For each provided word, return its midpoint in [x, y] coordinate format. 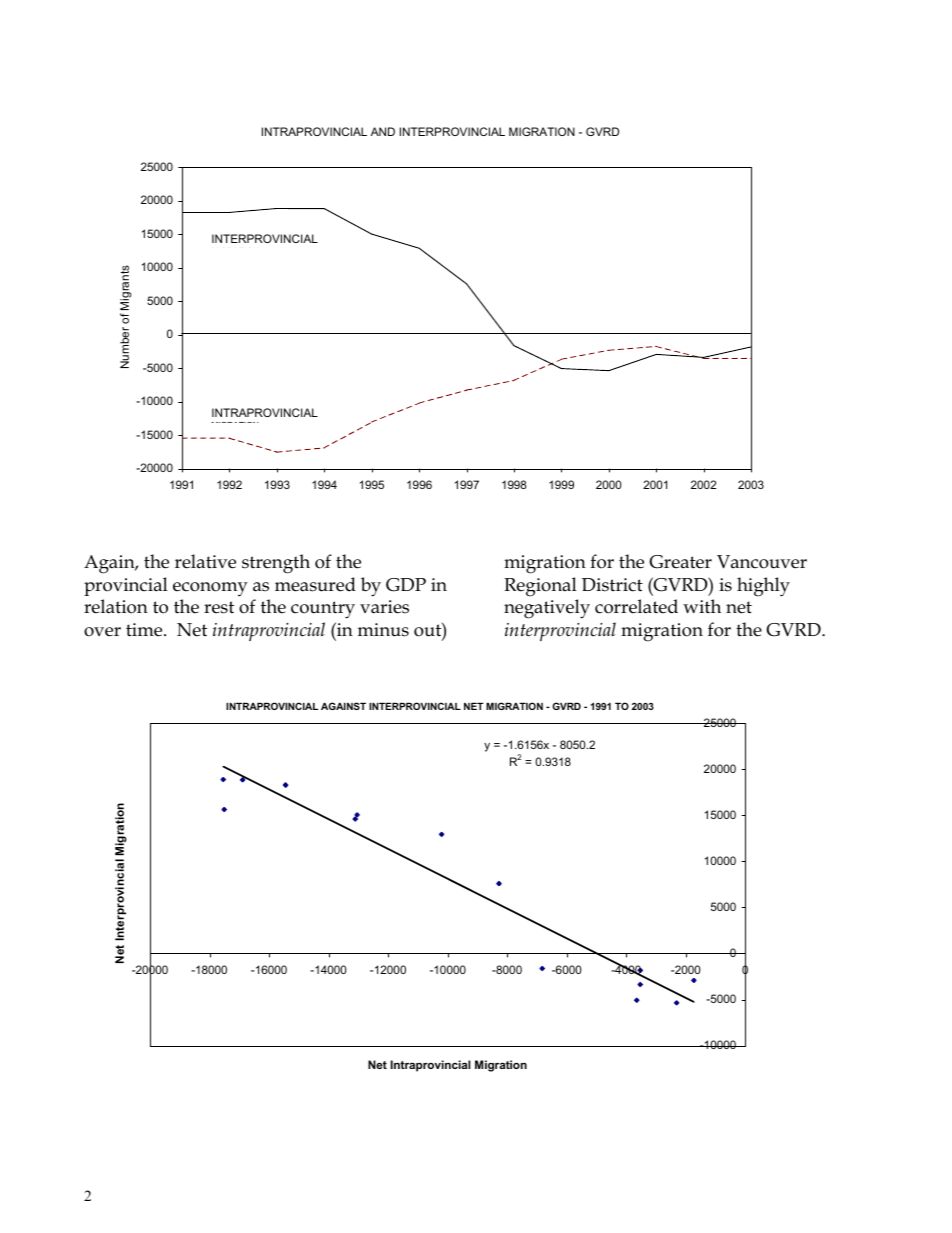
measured [315, 584]
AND [383, 131]
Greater [680, 562]
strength [276, 564]
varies [384, 607]
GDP [406, 585]
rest [219, 607]
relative [205, 561]
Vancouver [762, 562]
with [702, 606]
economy [210, 589]
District [612, 585]
